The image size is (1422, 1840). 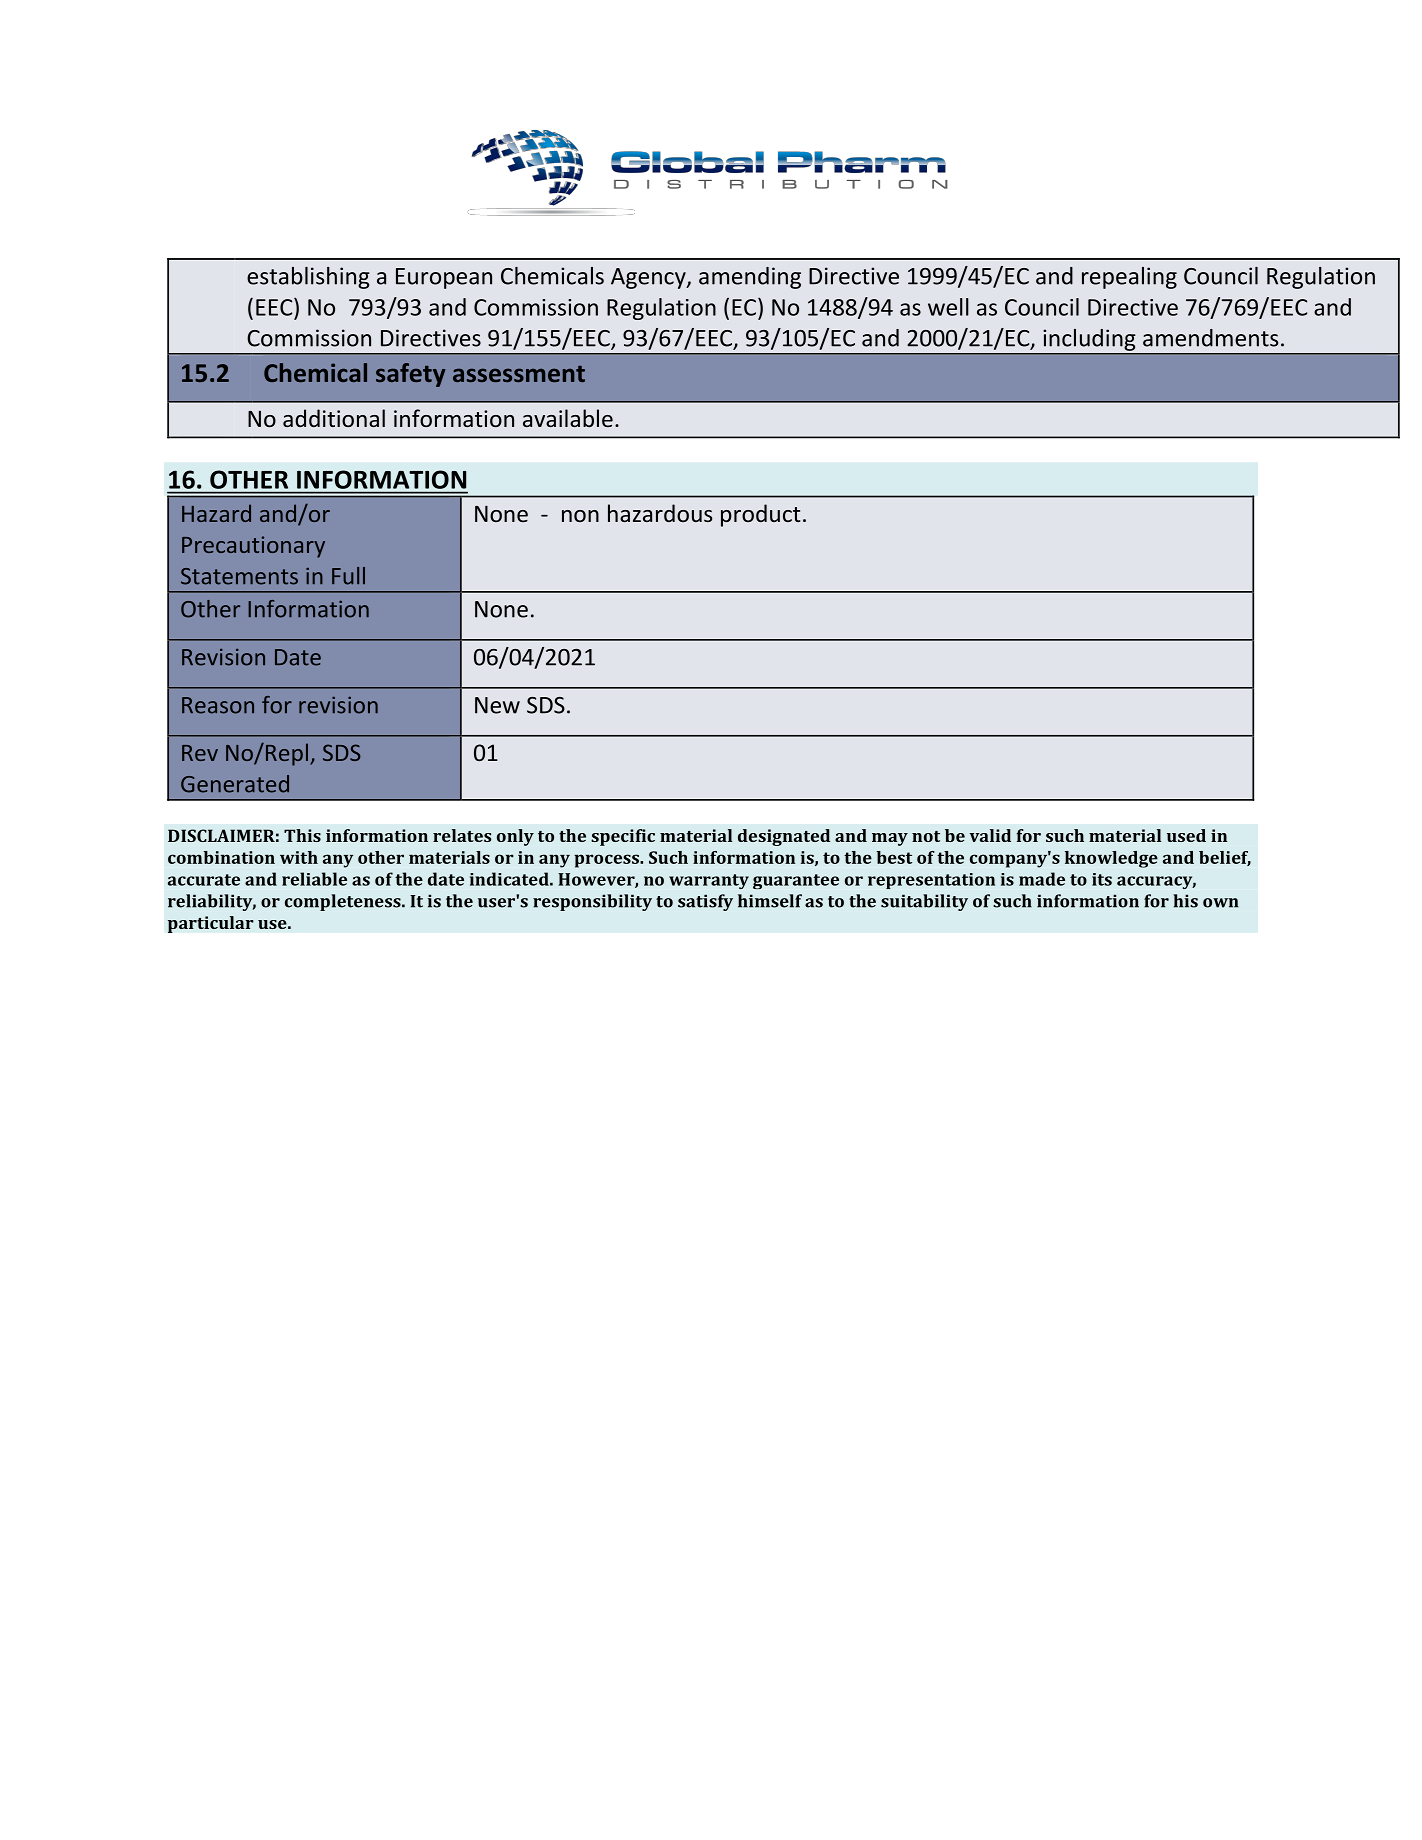 I want to click on amending, so click(x=750, y=278).
